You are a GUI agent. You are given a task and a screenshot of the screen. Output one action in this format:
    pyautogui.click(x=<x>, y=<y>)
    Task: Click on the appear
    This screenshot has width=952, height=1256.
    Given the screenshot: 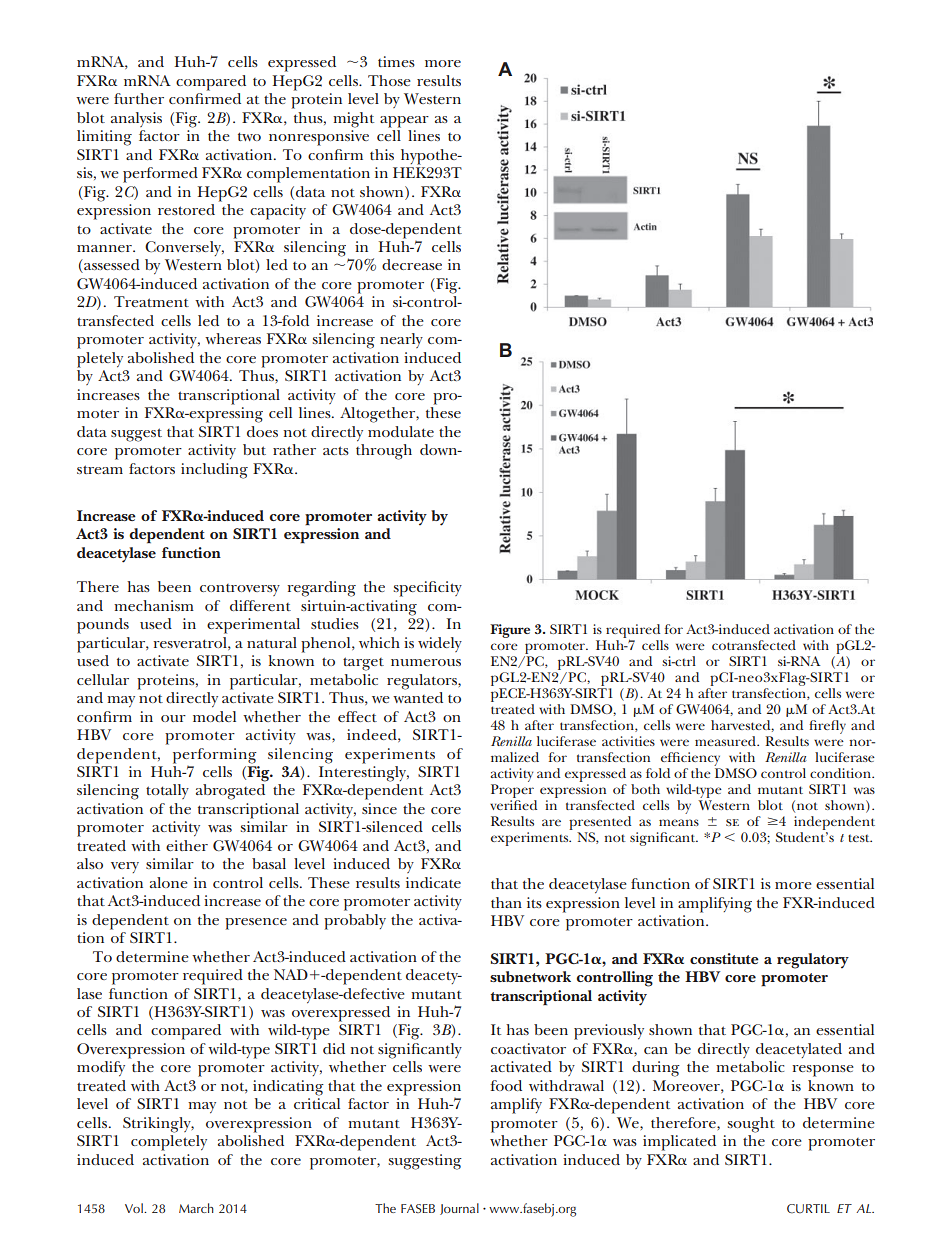 What is the action you would take?
    pyautogui.click(x=404, y=122)
